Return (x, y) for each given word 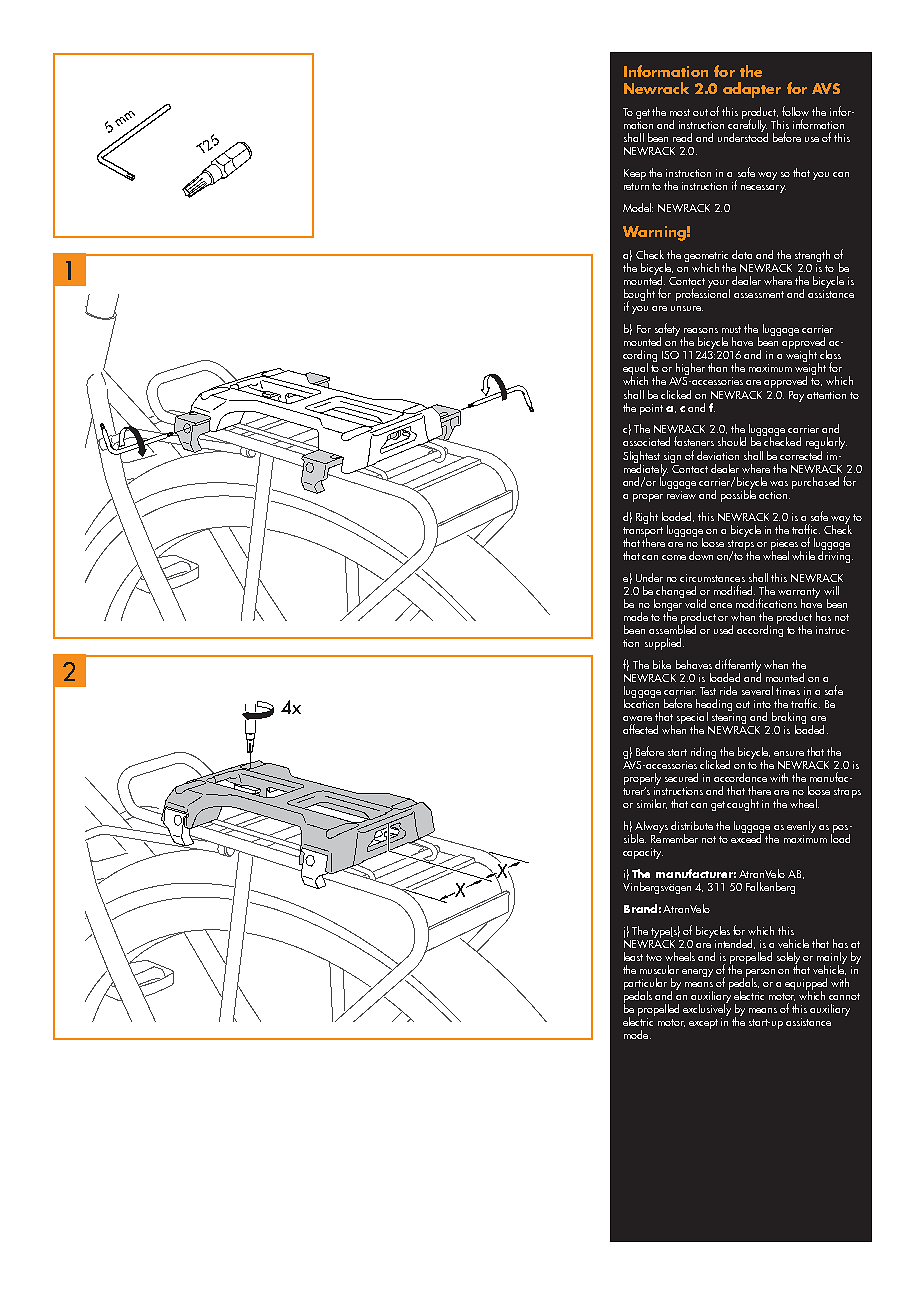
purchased (815, 483)
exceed (747, 837)
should (732, 441)
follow (795, 111)
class (830, 354)
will (831, 590)
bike (662, 664)
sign (672, 457)
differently (738, 666)
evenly (801, 827)
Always (651, 828)
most (680, 112)
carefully (748, 125)
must (731, 329)
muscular (659, 969)
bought (639, 296)
